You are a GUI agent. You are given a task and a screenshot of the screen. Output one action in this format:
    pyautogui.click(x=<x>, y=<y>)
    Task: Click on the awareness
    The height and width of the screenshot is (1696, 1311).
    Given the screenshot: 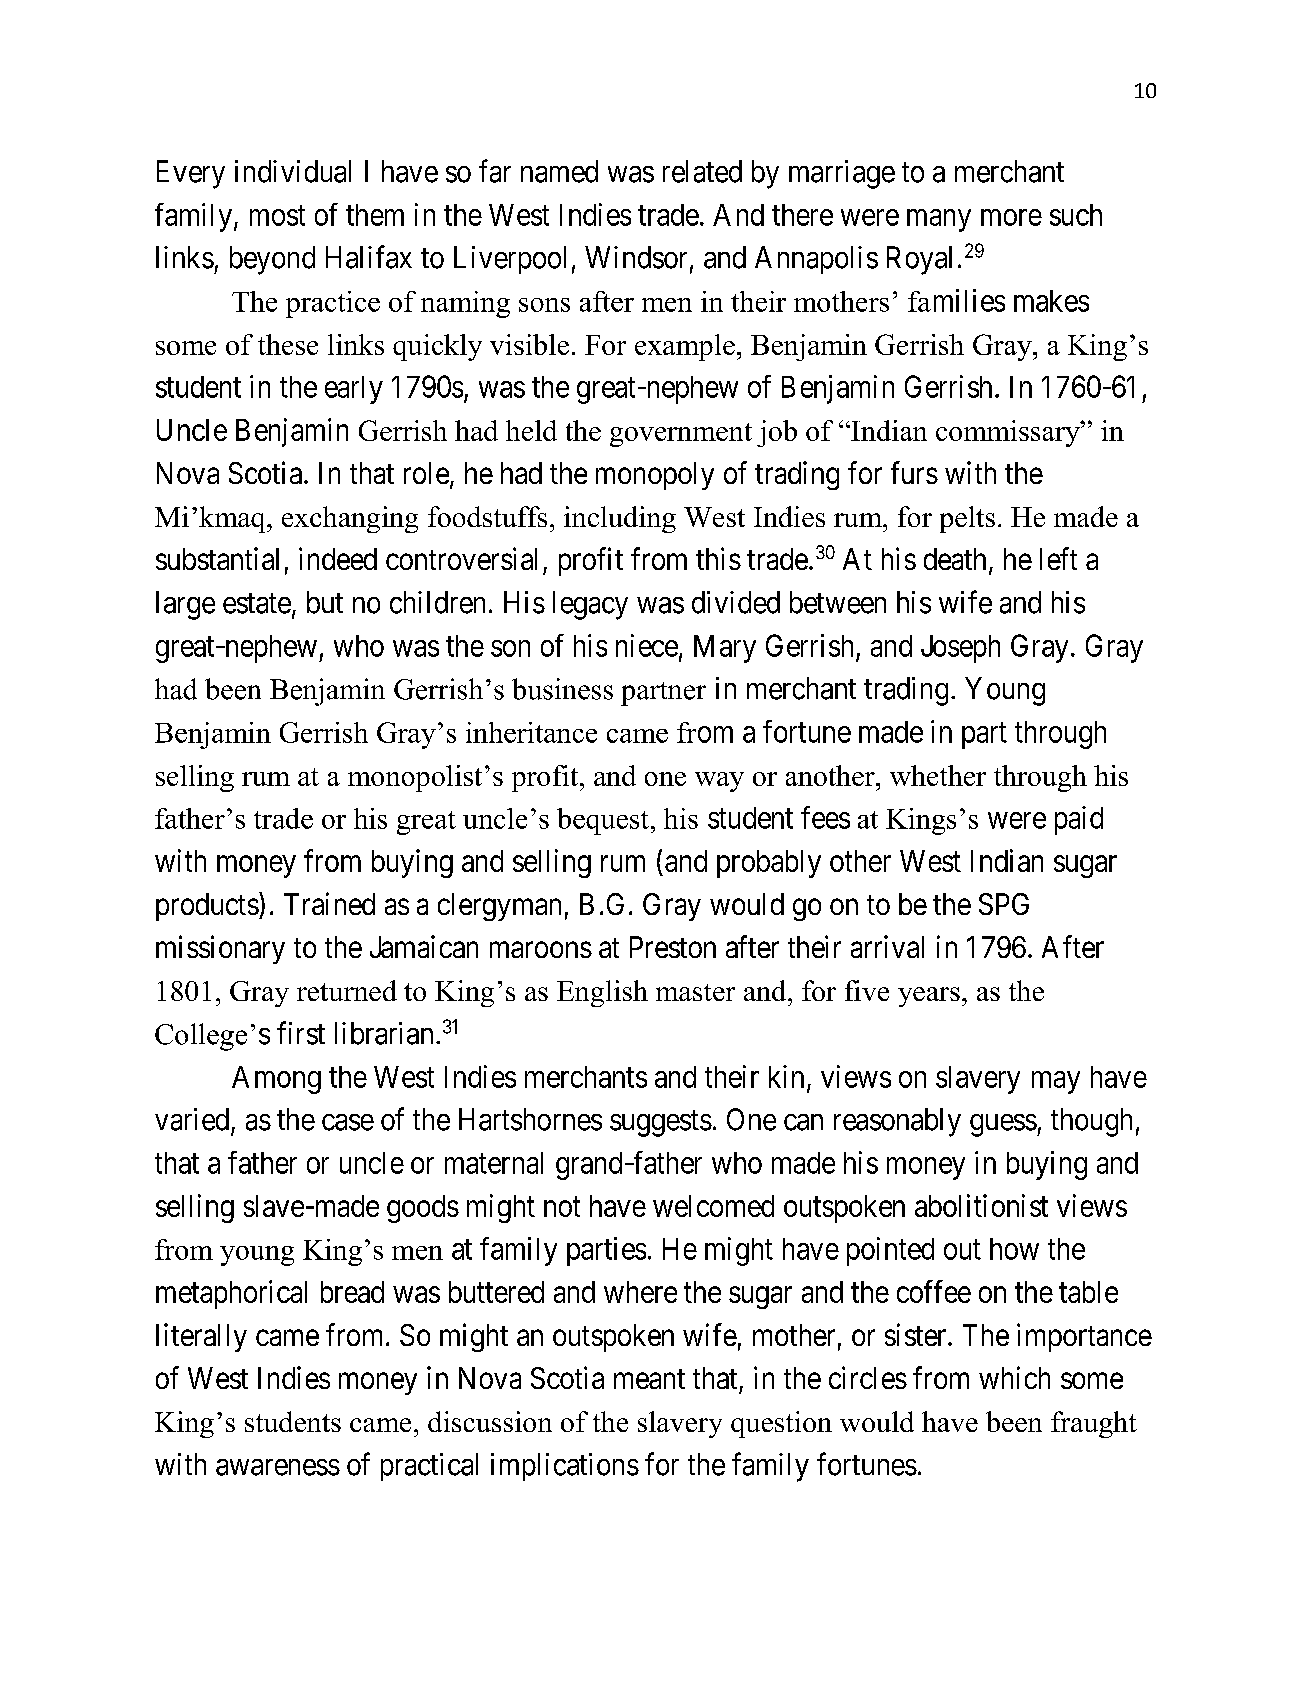 What is the action you would take?
    pyautogui.click(x=278, y=1467)
